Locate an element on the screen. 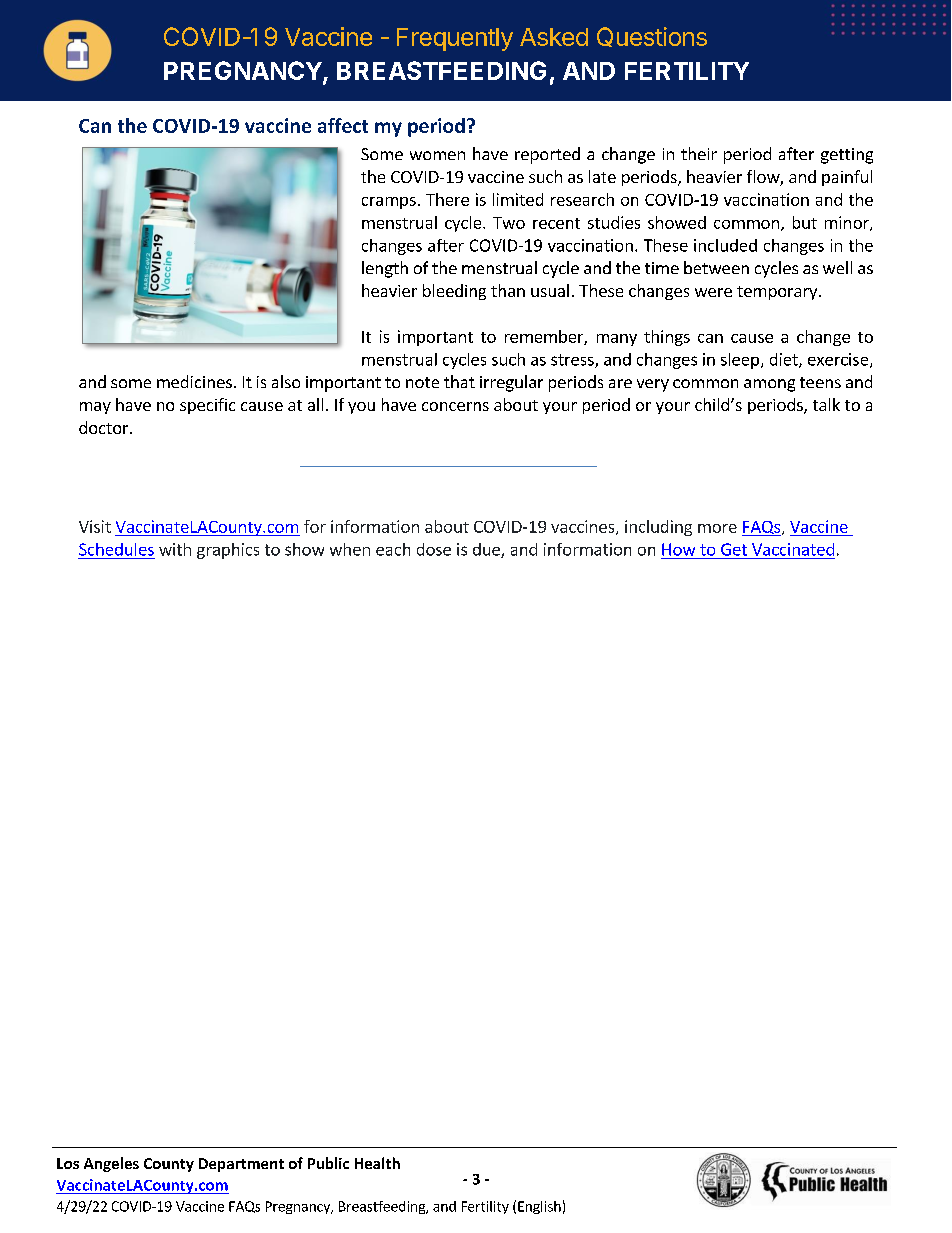 This screenshot has height=1233, width=952. Vaccinated is located at coordinates (793, 549).
